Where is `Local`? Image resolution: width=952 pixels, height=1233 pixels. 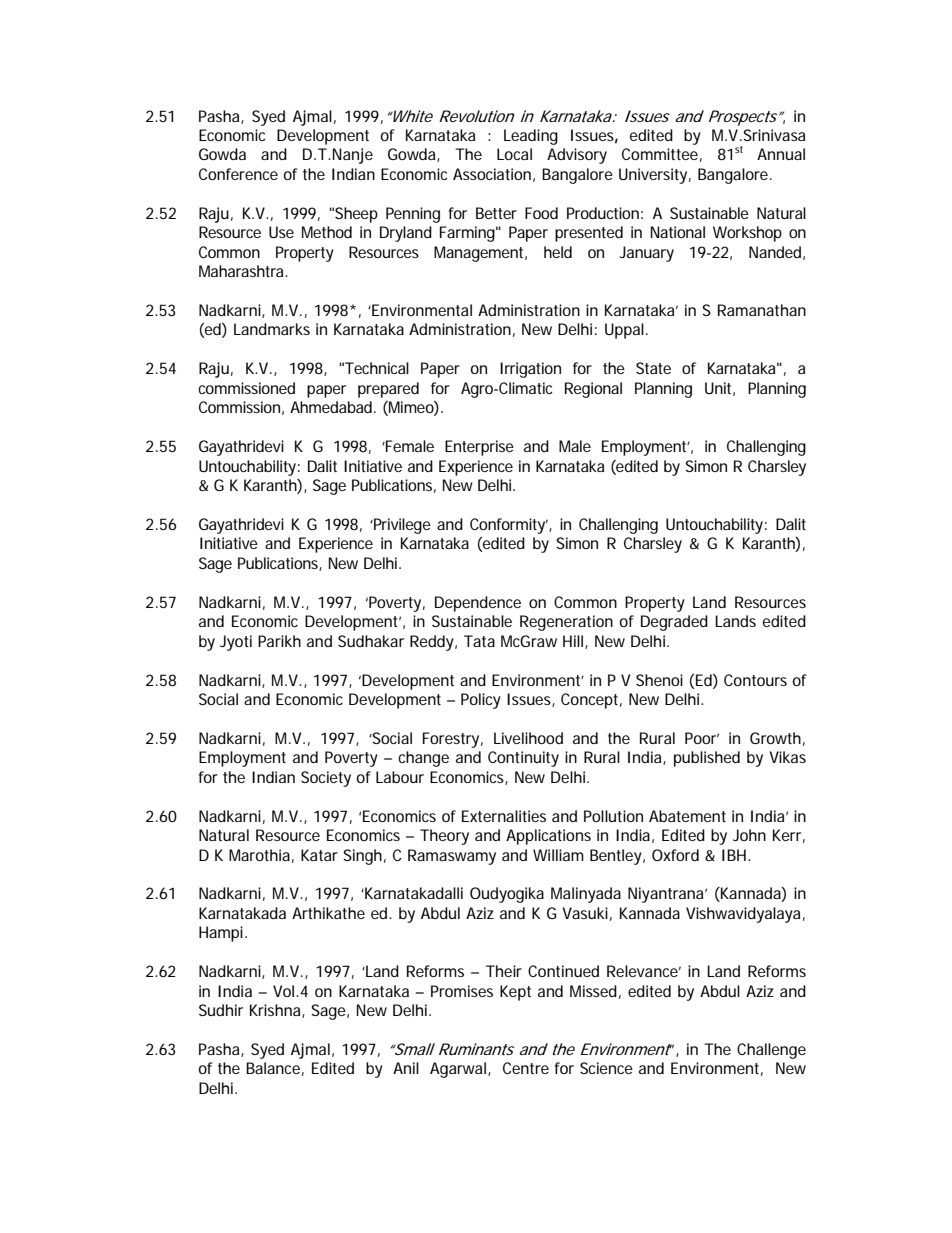 Local is located at coordinates (514, 154).
